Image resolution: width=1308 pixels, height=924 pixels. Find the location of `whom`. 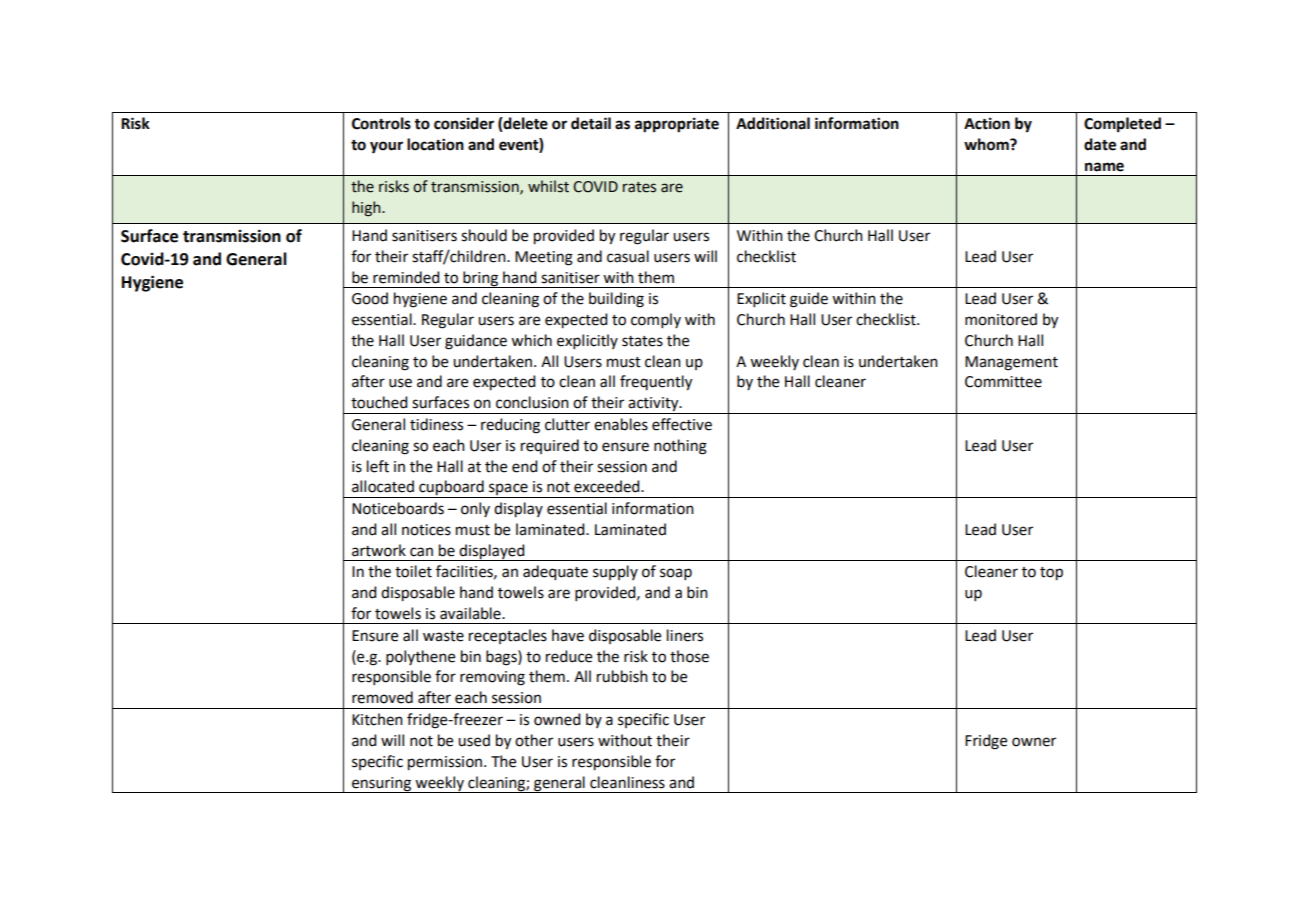

whom is located at coordinates (987, 144).
